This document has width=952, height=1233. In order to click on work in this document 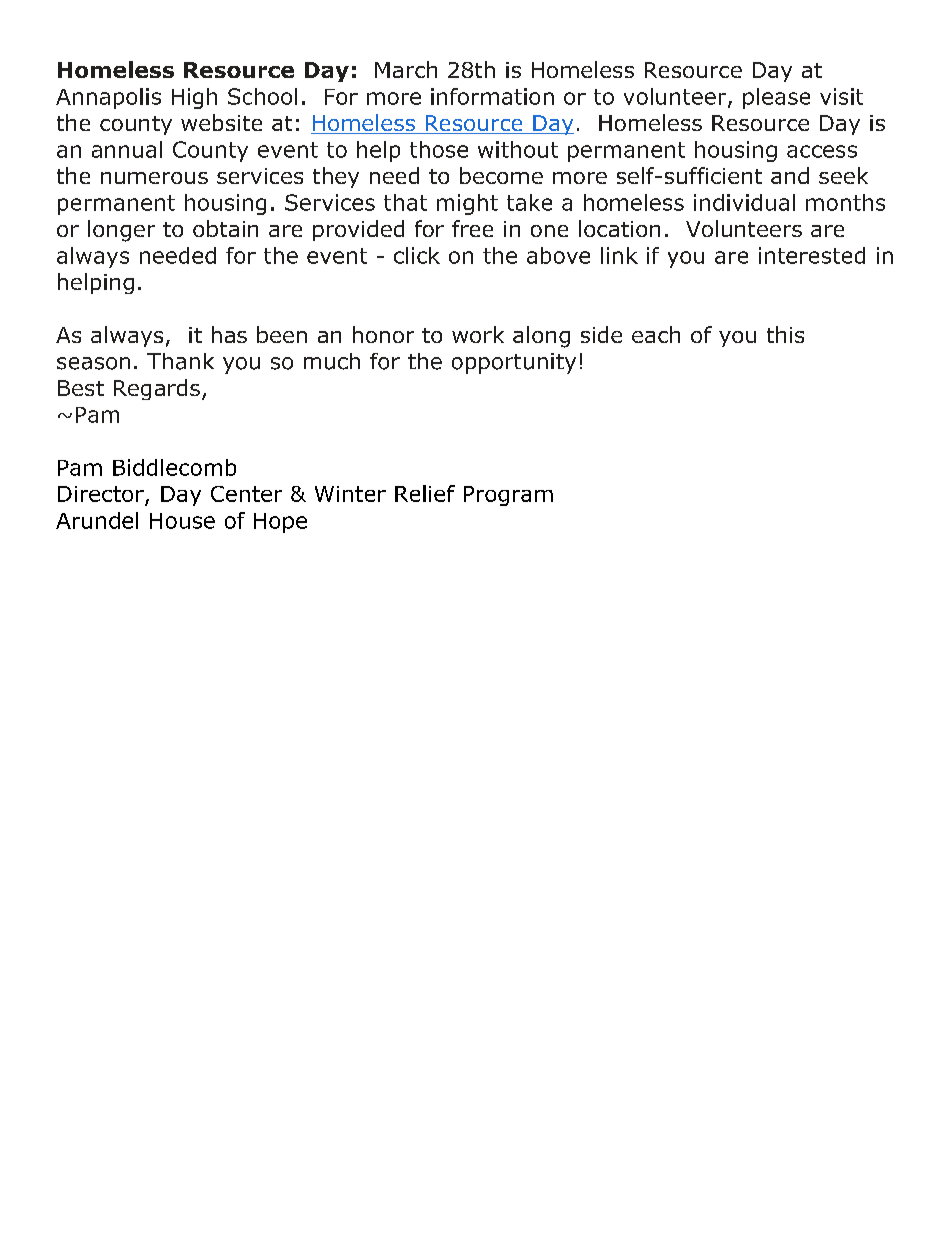, I will do `click(478, 334)`.
